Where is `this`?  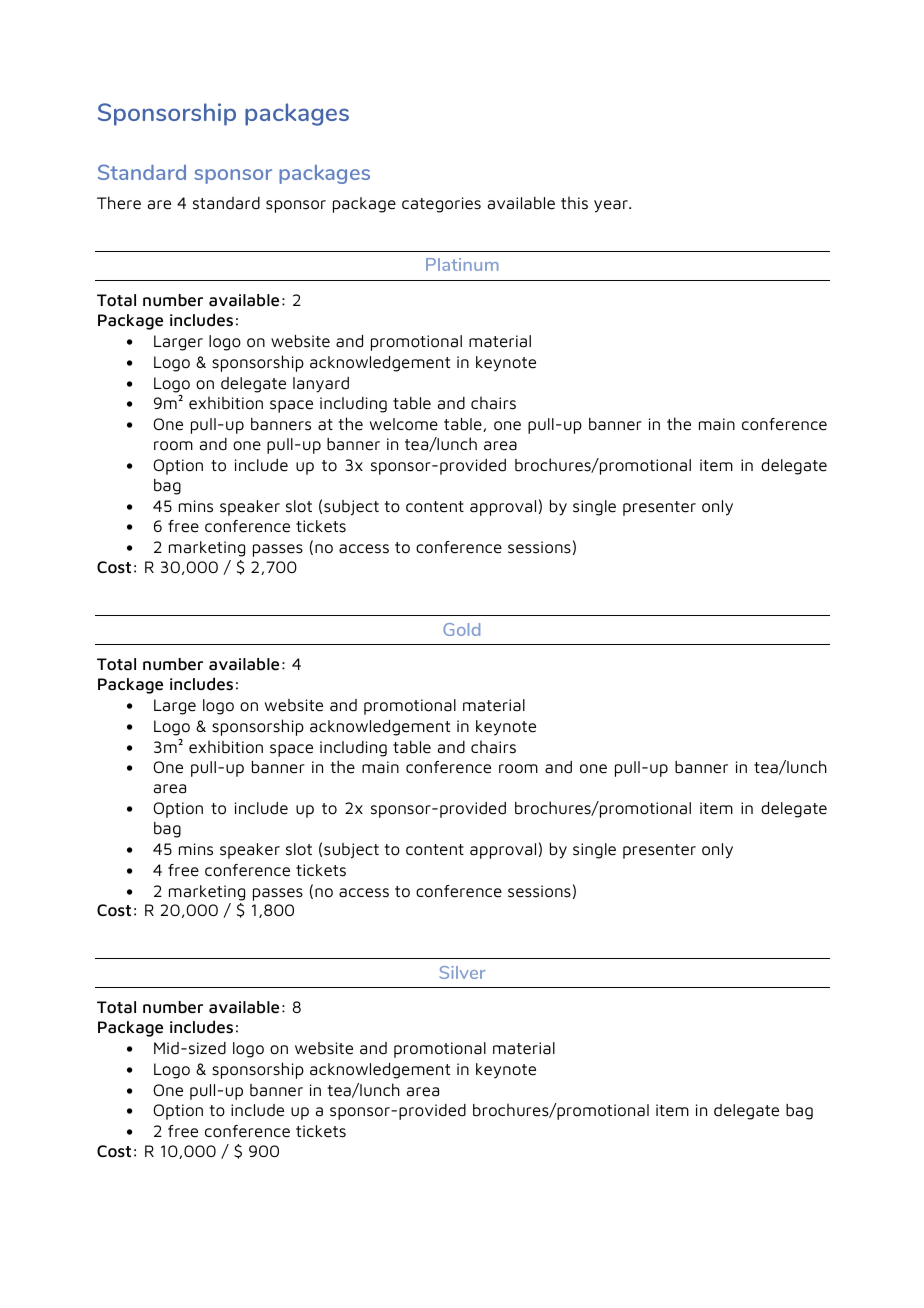
this is located at coordinates (574, 203).
